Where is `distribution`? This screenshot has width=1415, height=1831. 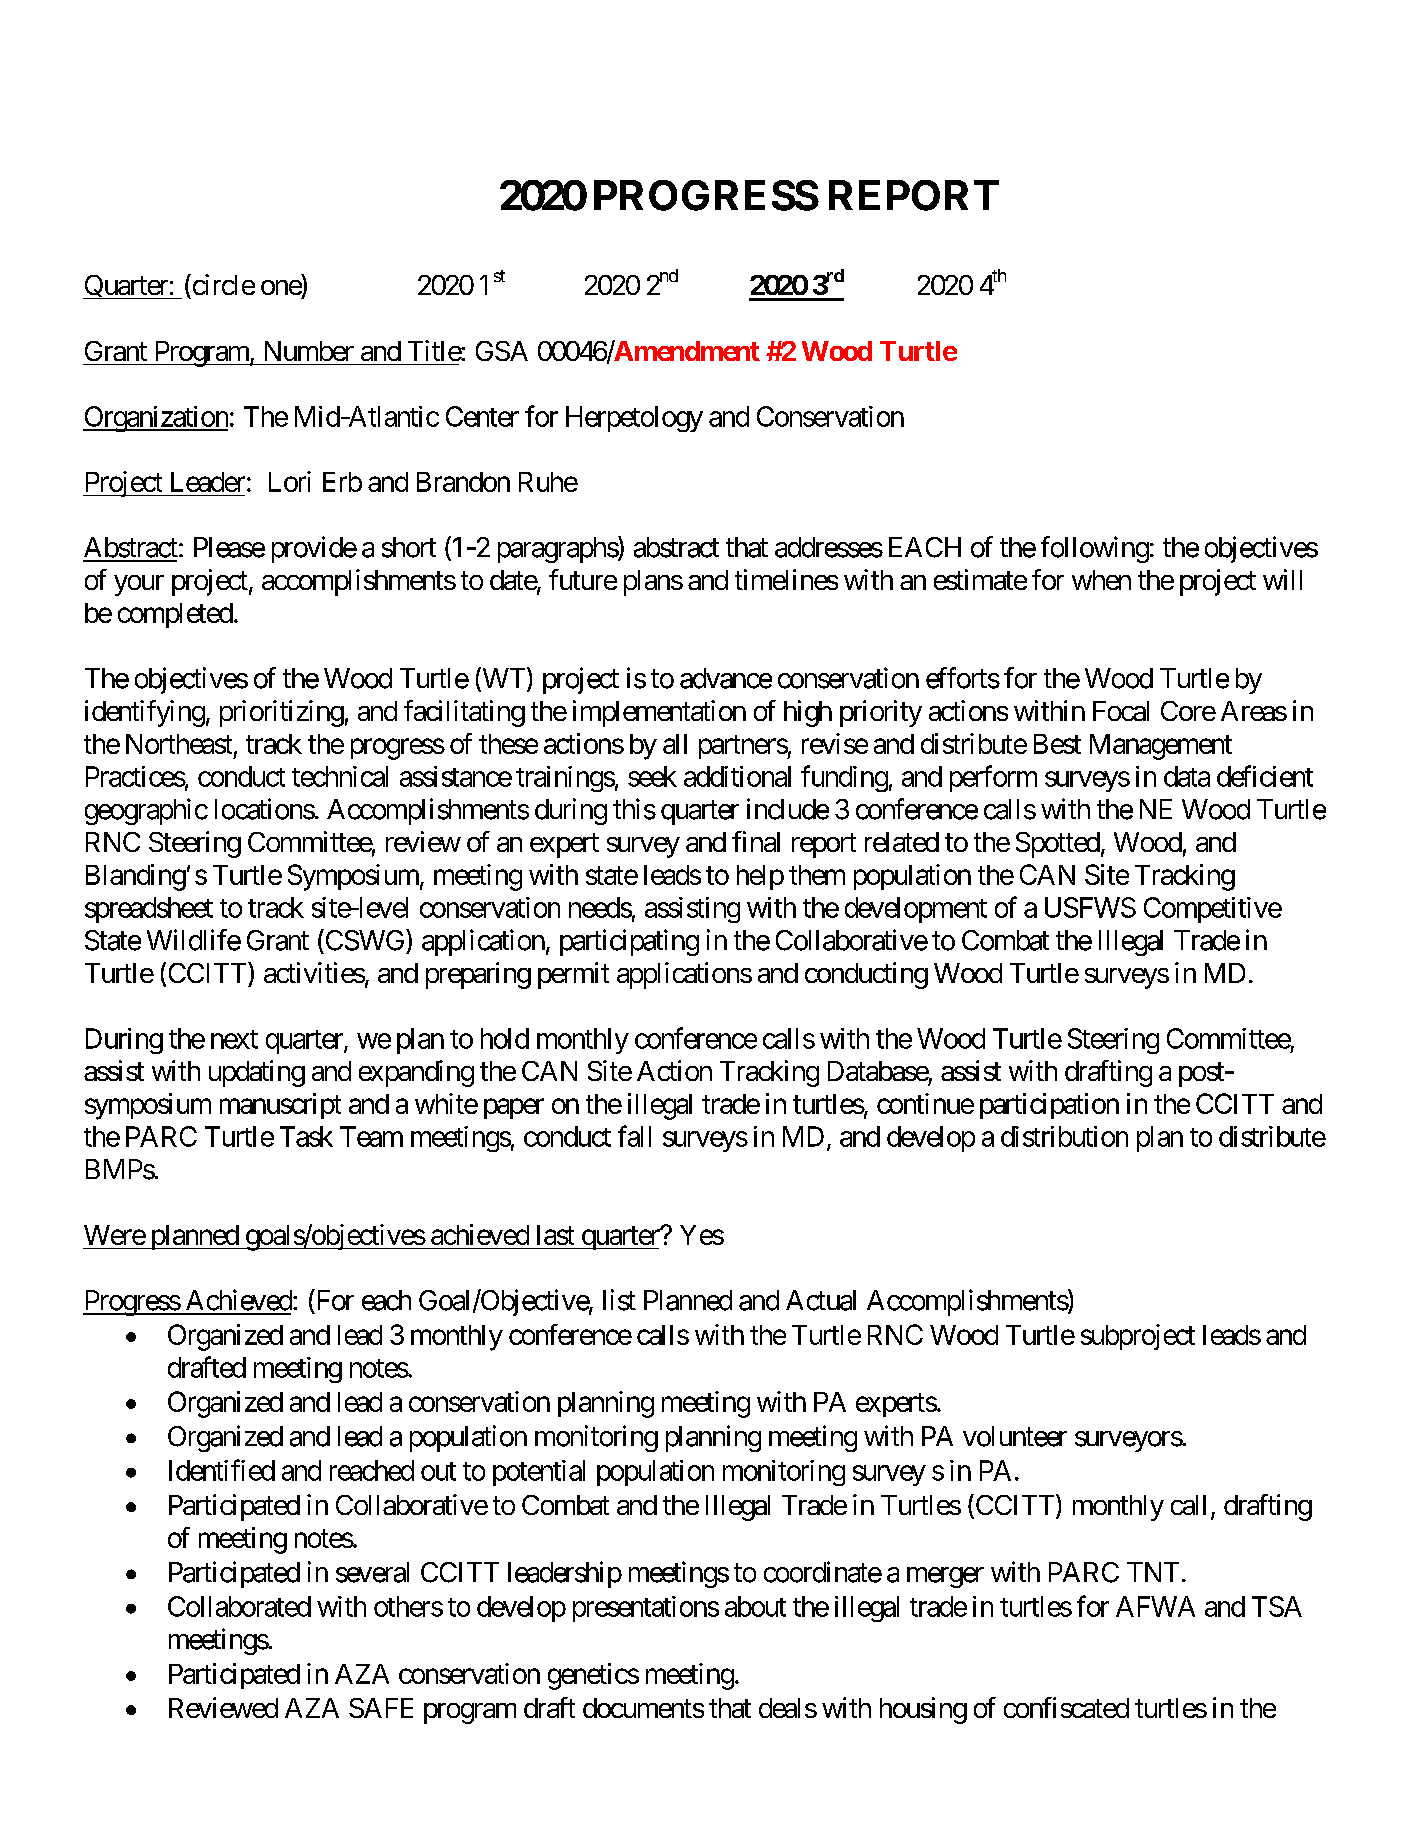
distribution is located at coordinates (1064, 1136).
